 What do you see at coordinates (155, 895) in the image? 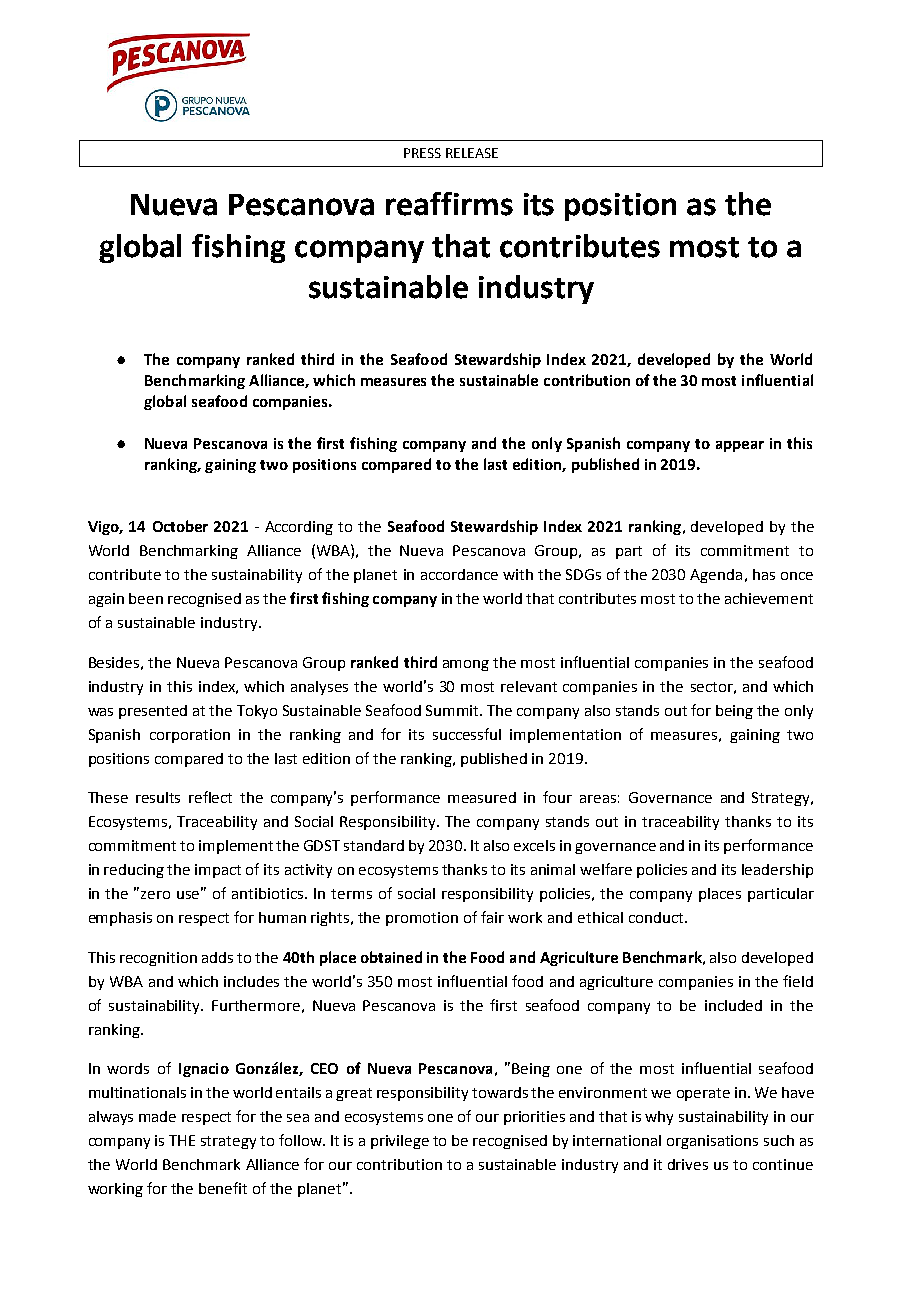
I see `zero` at bounding box center [155, 895].
